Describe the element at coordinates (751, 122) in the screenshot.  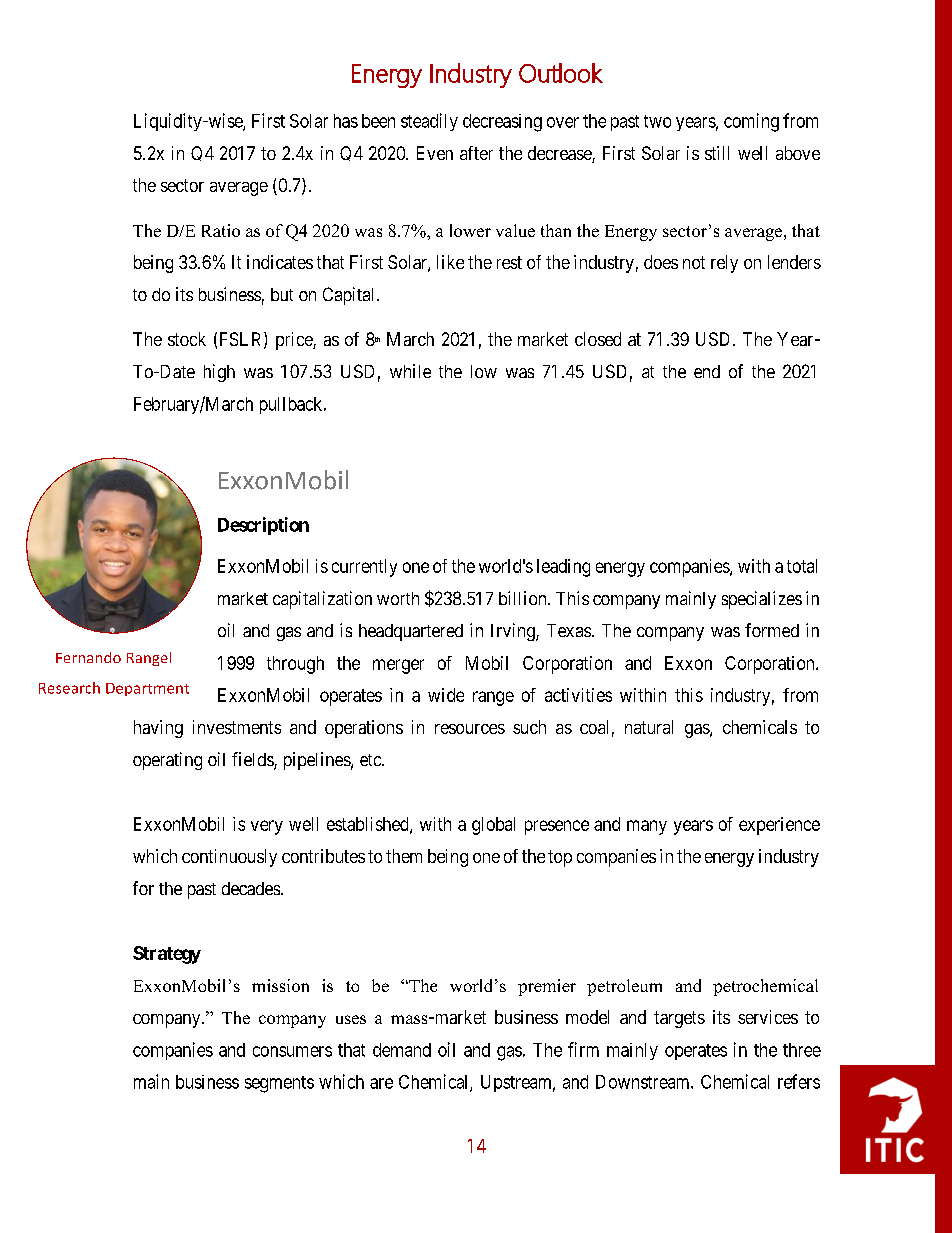
I see `coming` at that location.
